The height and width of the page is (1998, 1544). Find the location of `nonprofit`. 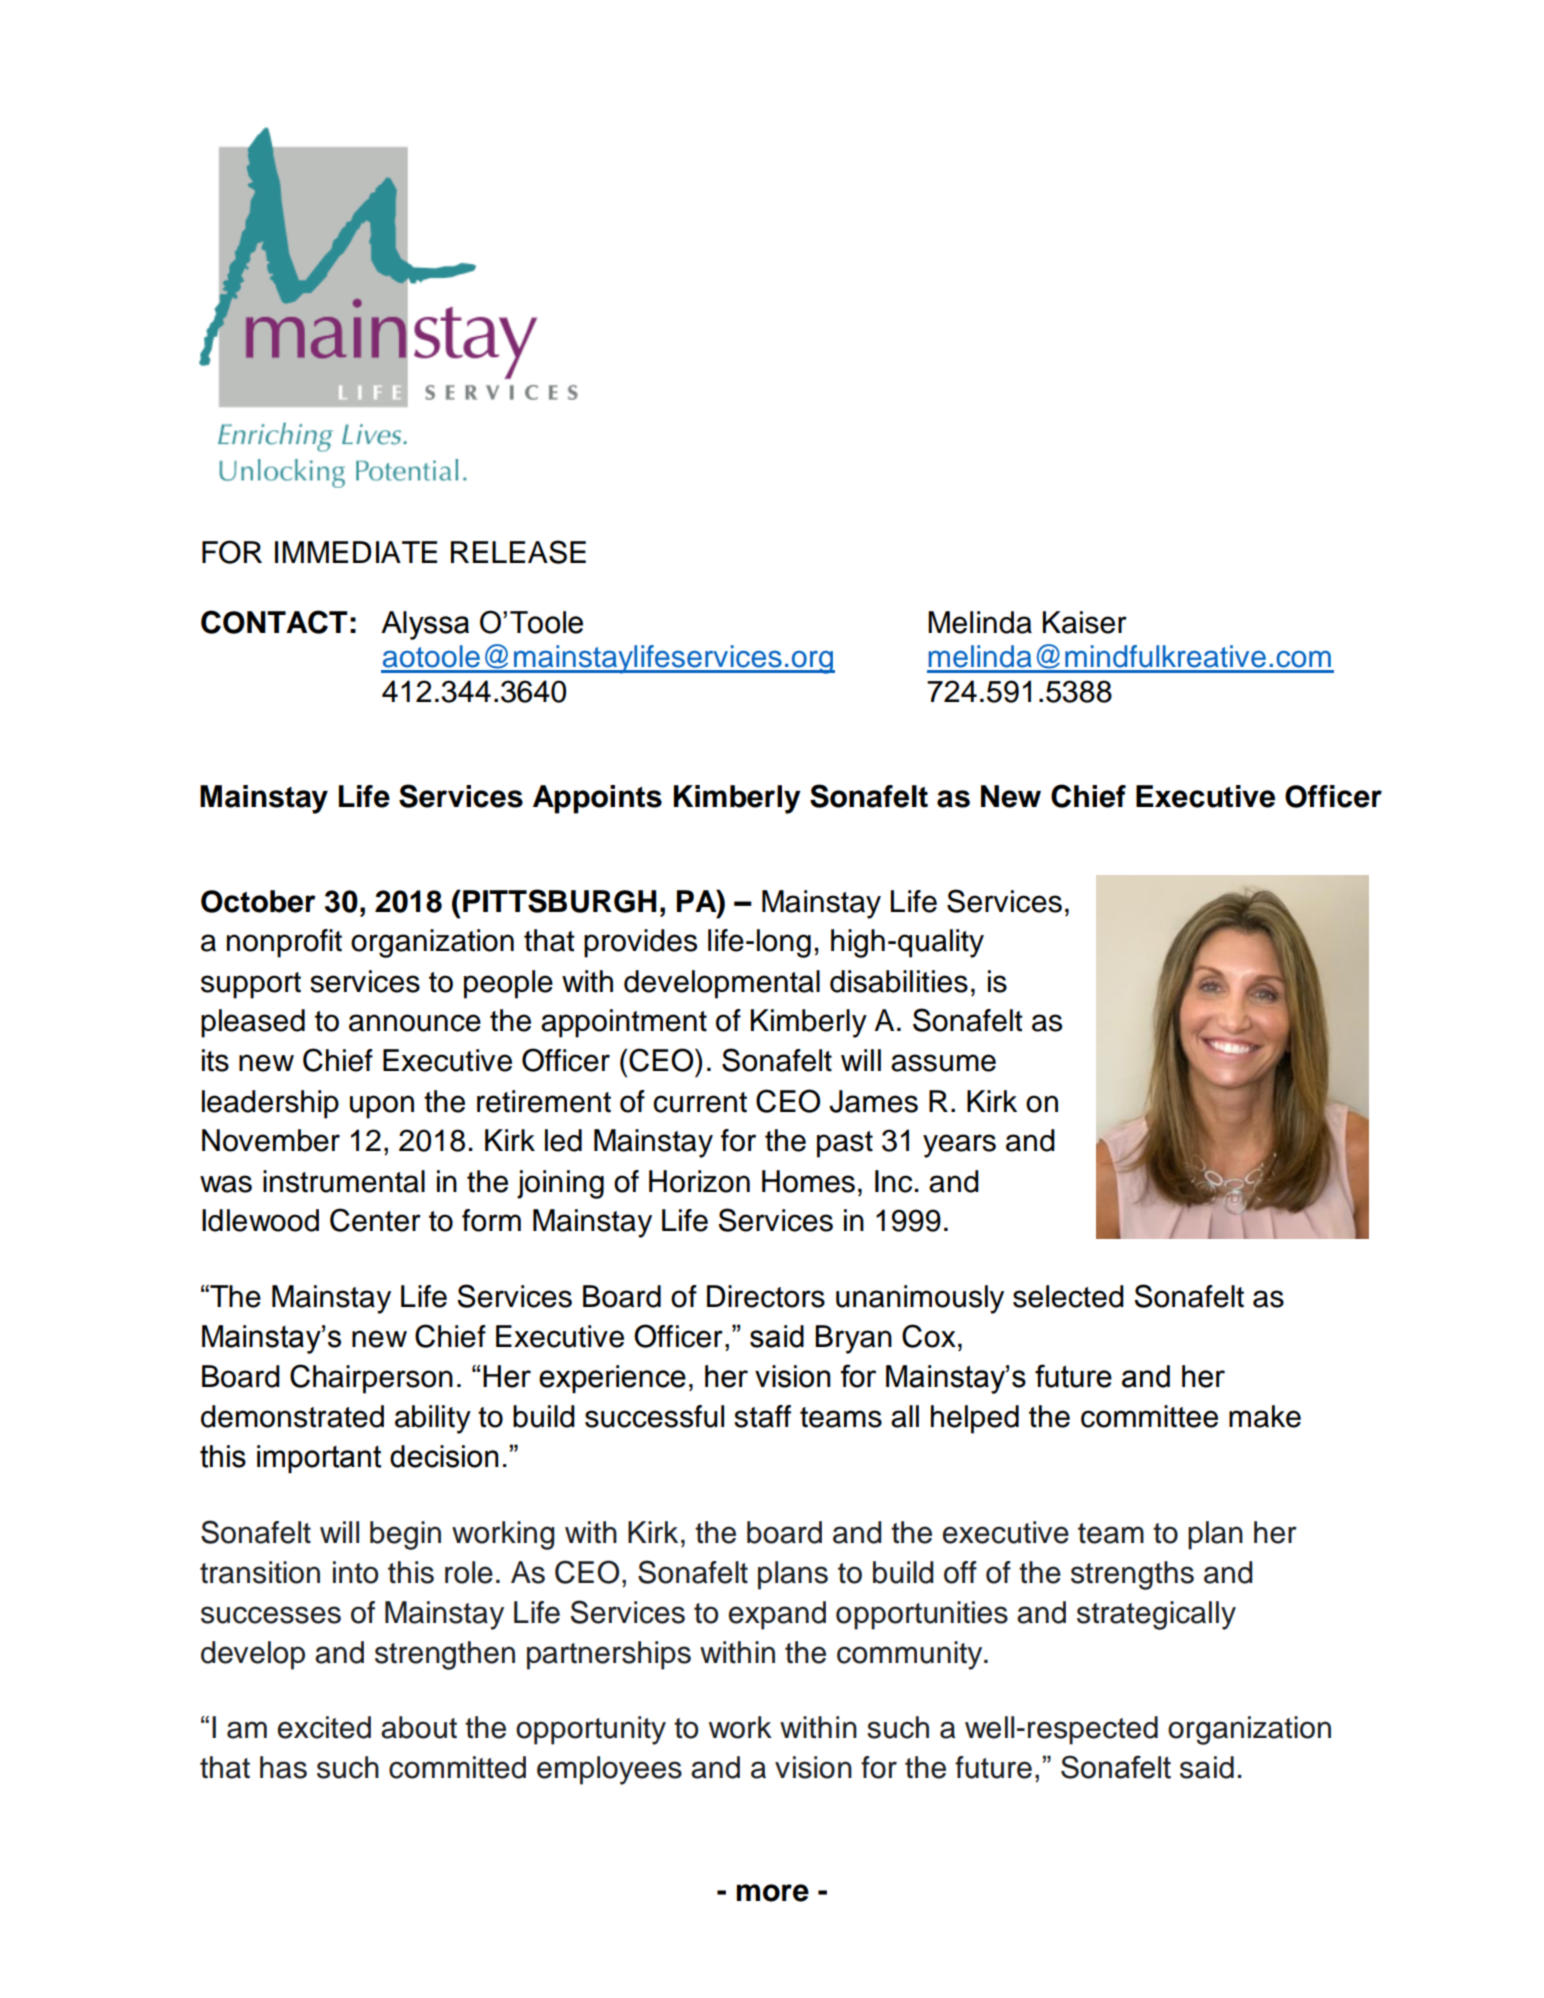

nonprofit is located at coordinates (284, 943).
